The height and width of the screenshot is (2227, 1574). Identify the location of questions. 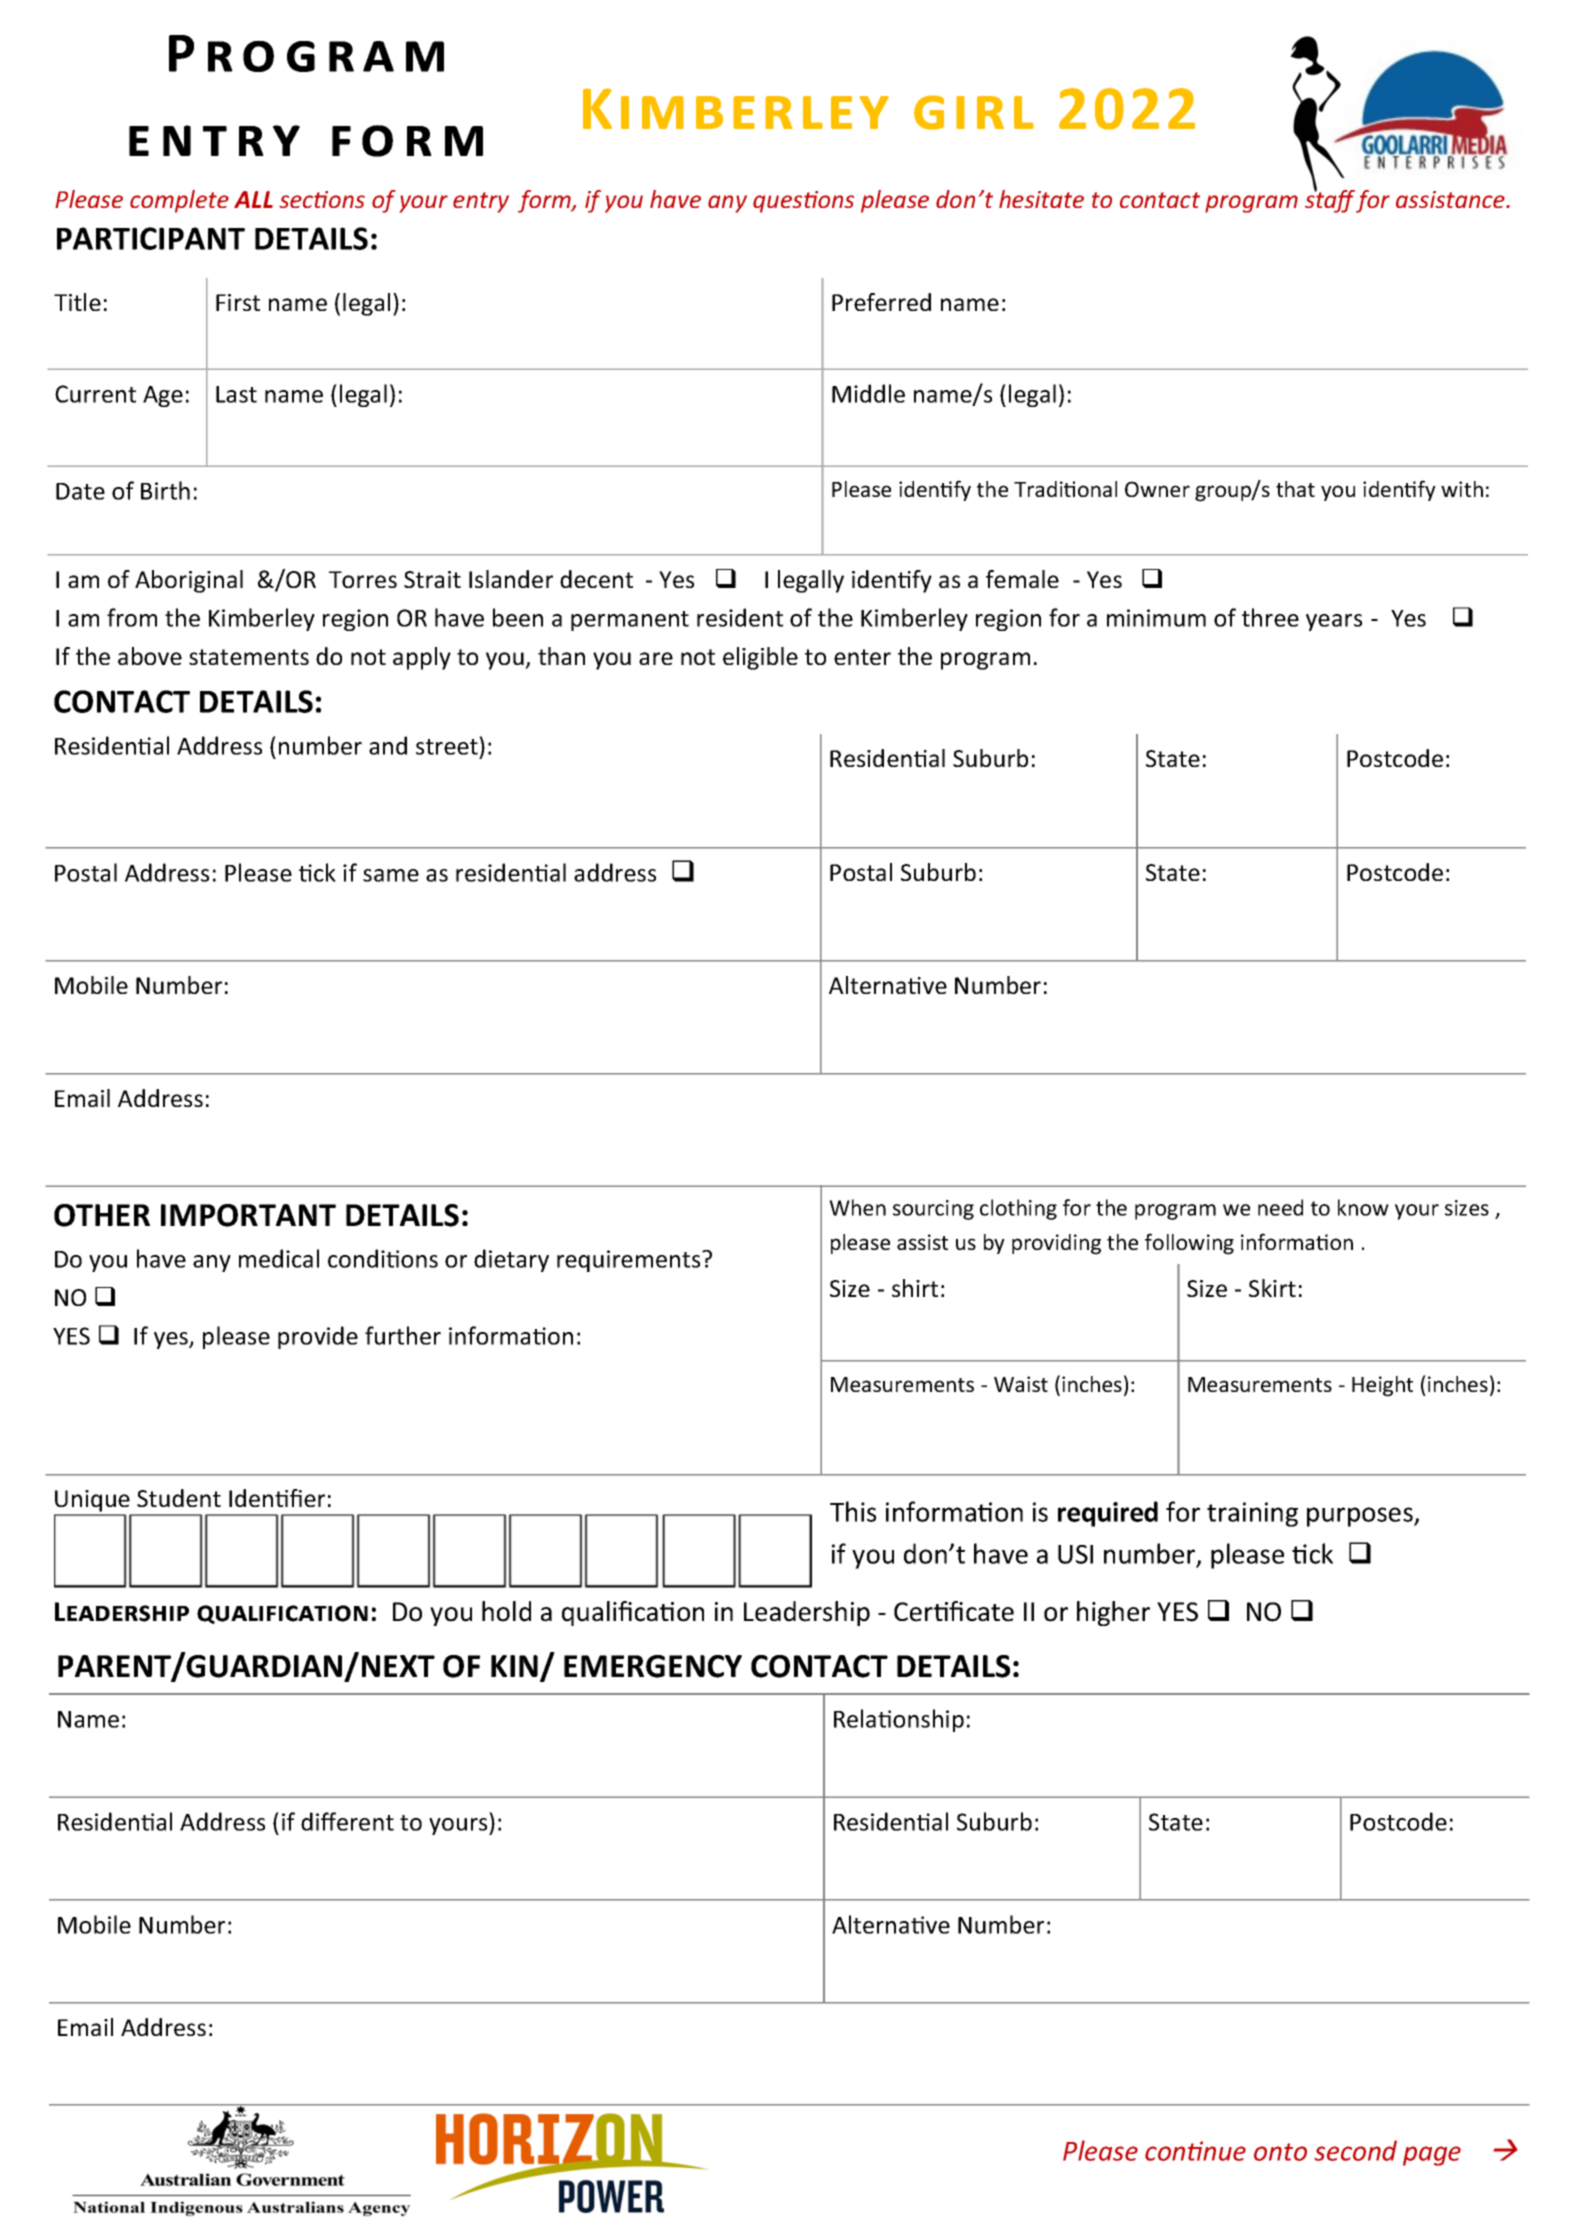
(803, 202).
